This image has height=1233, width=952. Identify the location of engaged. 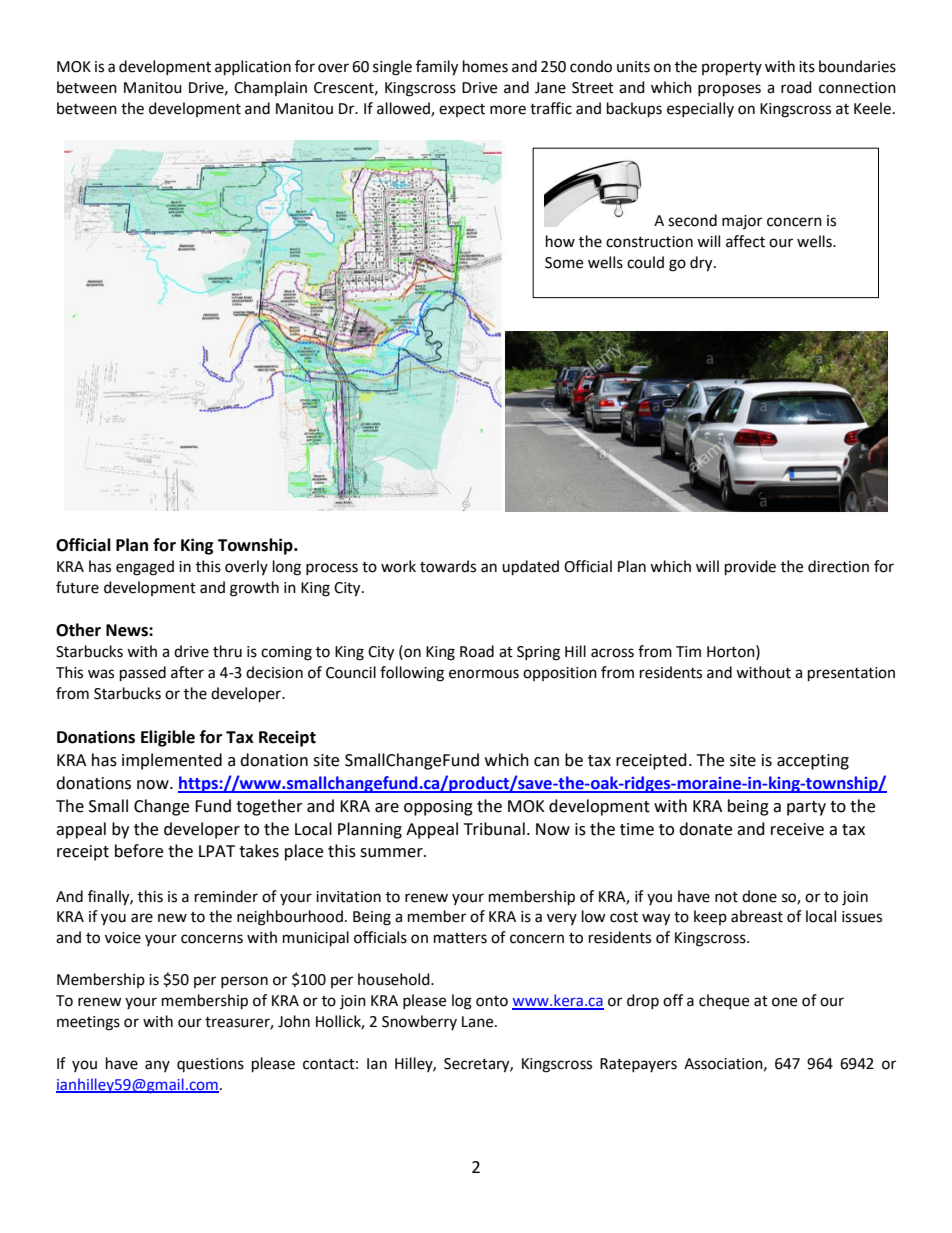
(145, 568).
